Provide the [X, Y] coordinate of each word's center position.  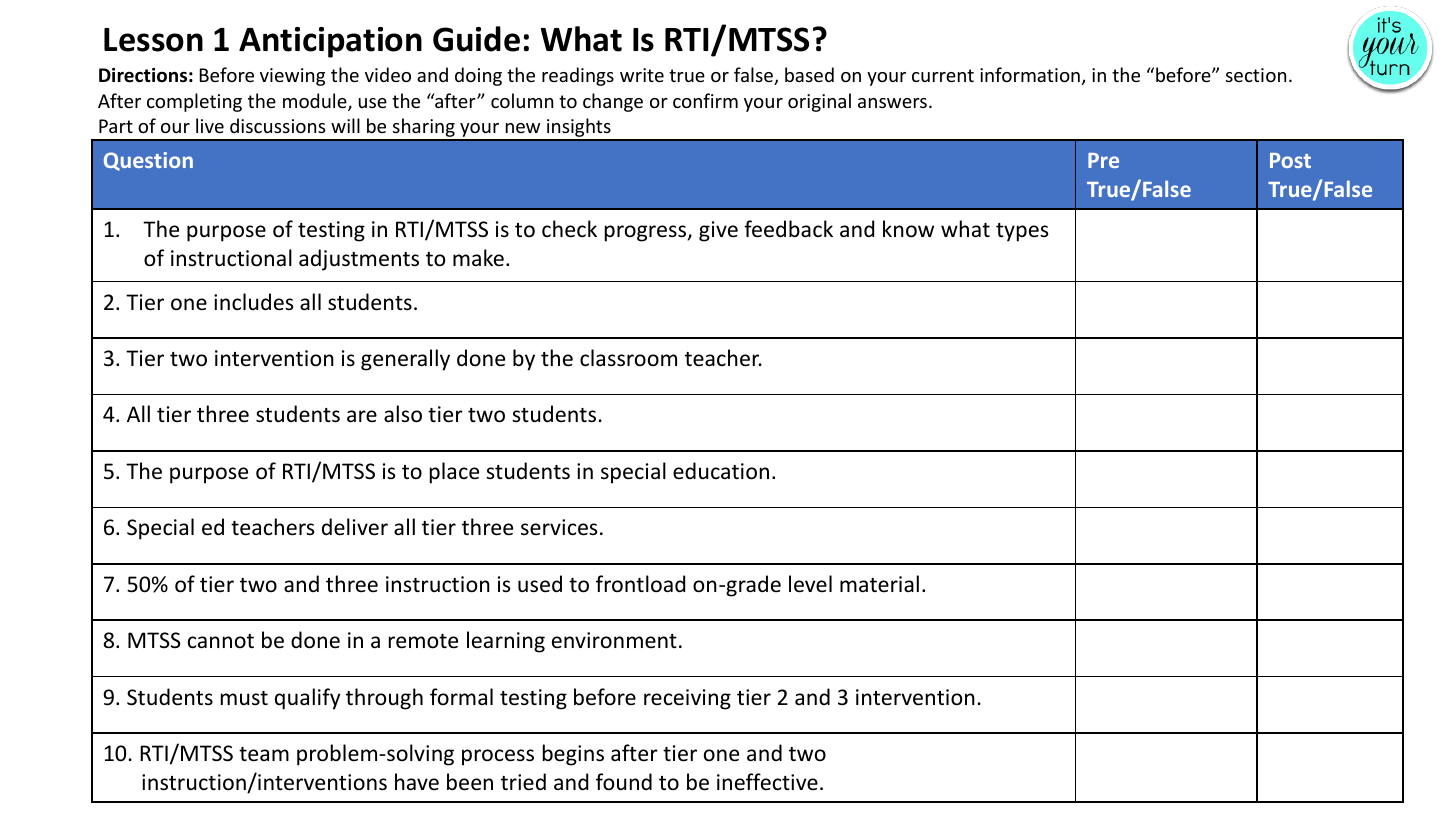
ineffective [767, 782]
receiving [687, 699]
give [718, 231]
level [810, 584]
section [1256, 75]
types [1022, 232]
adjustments [359, 260]
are [362, 416]
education [721, 471]
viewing [292, 77]
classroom [628, 358]
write [642, 75]
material [879, 583]
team [264, 754]
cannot [221, 641]
